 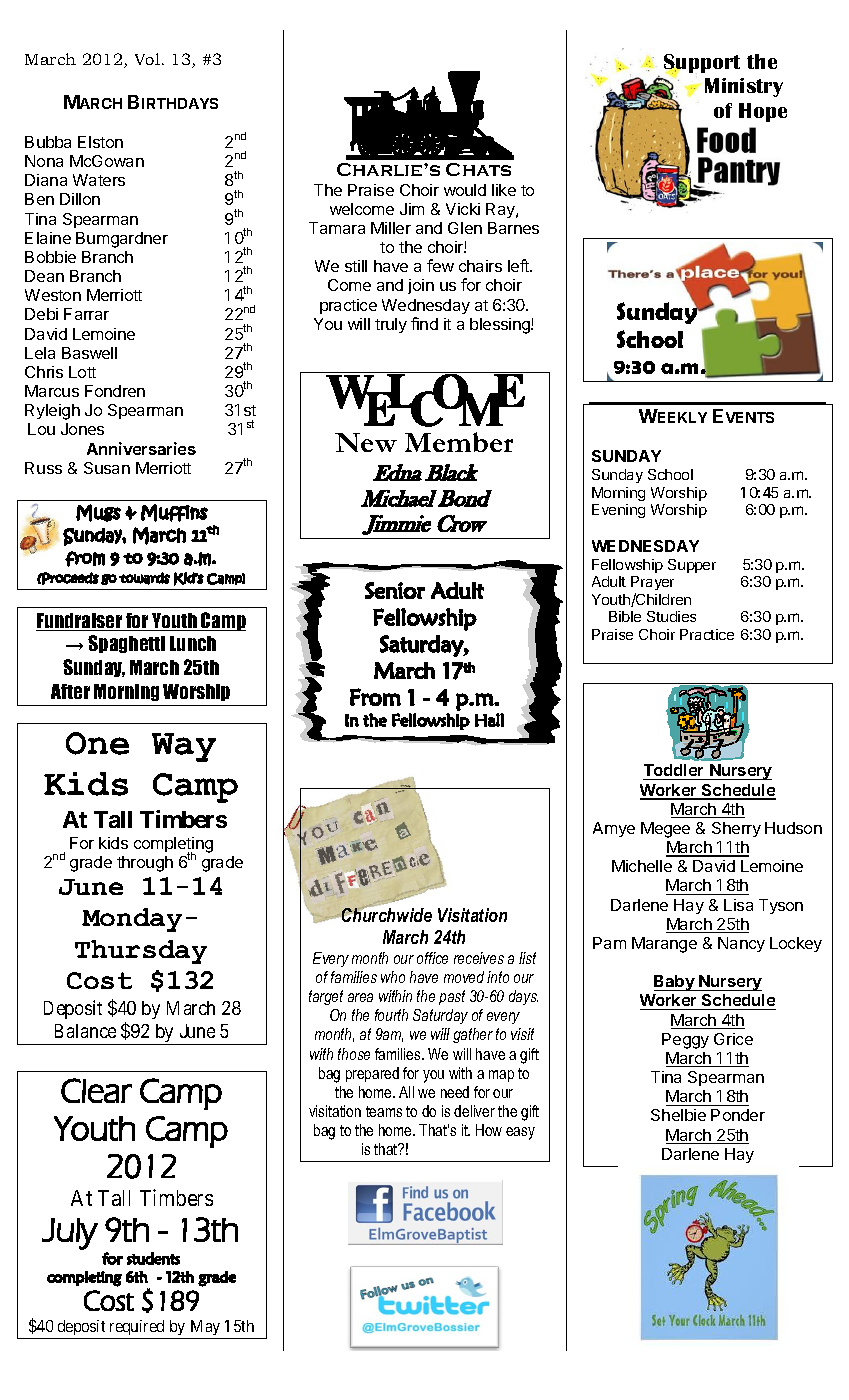 What do you see at coordinates (489, 1130) in the screenshot?
I see `How` at bounding box center [489, 1130].
